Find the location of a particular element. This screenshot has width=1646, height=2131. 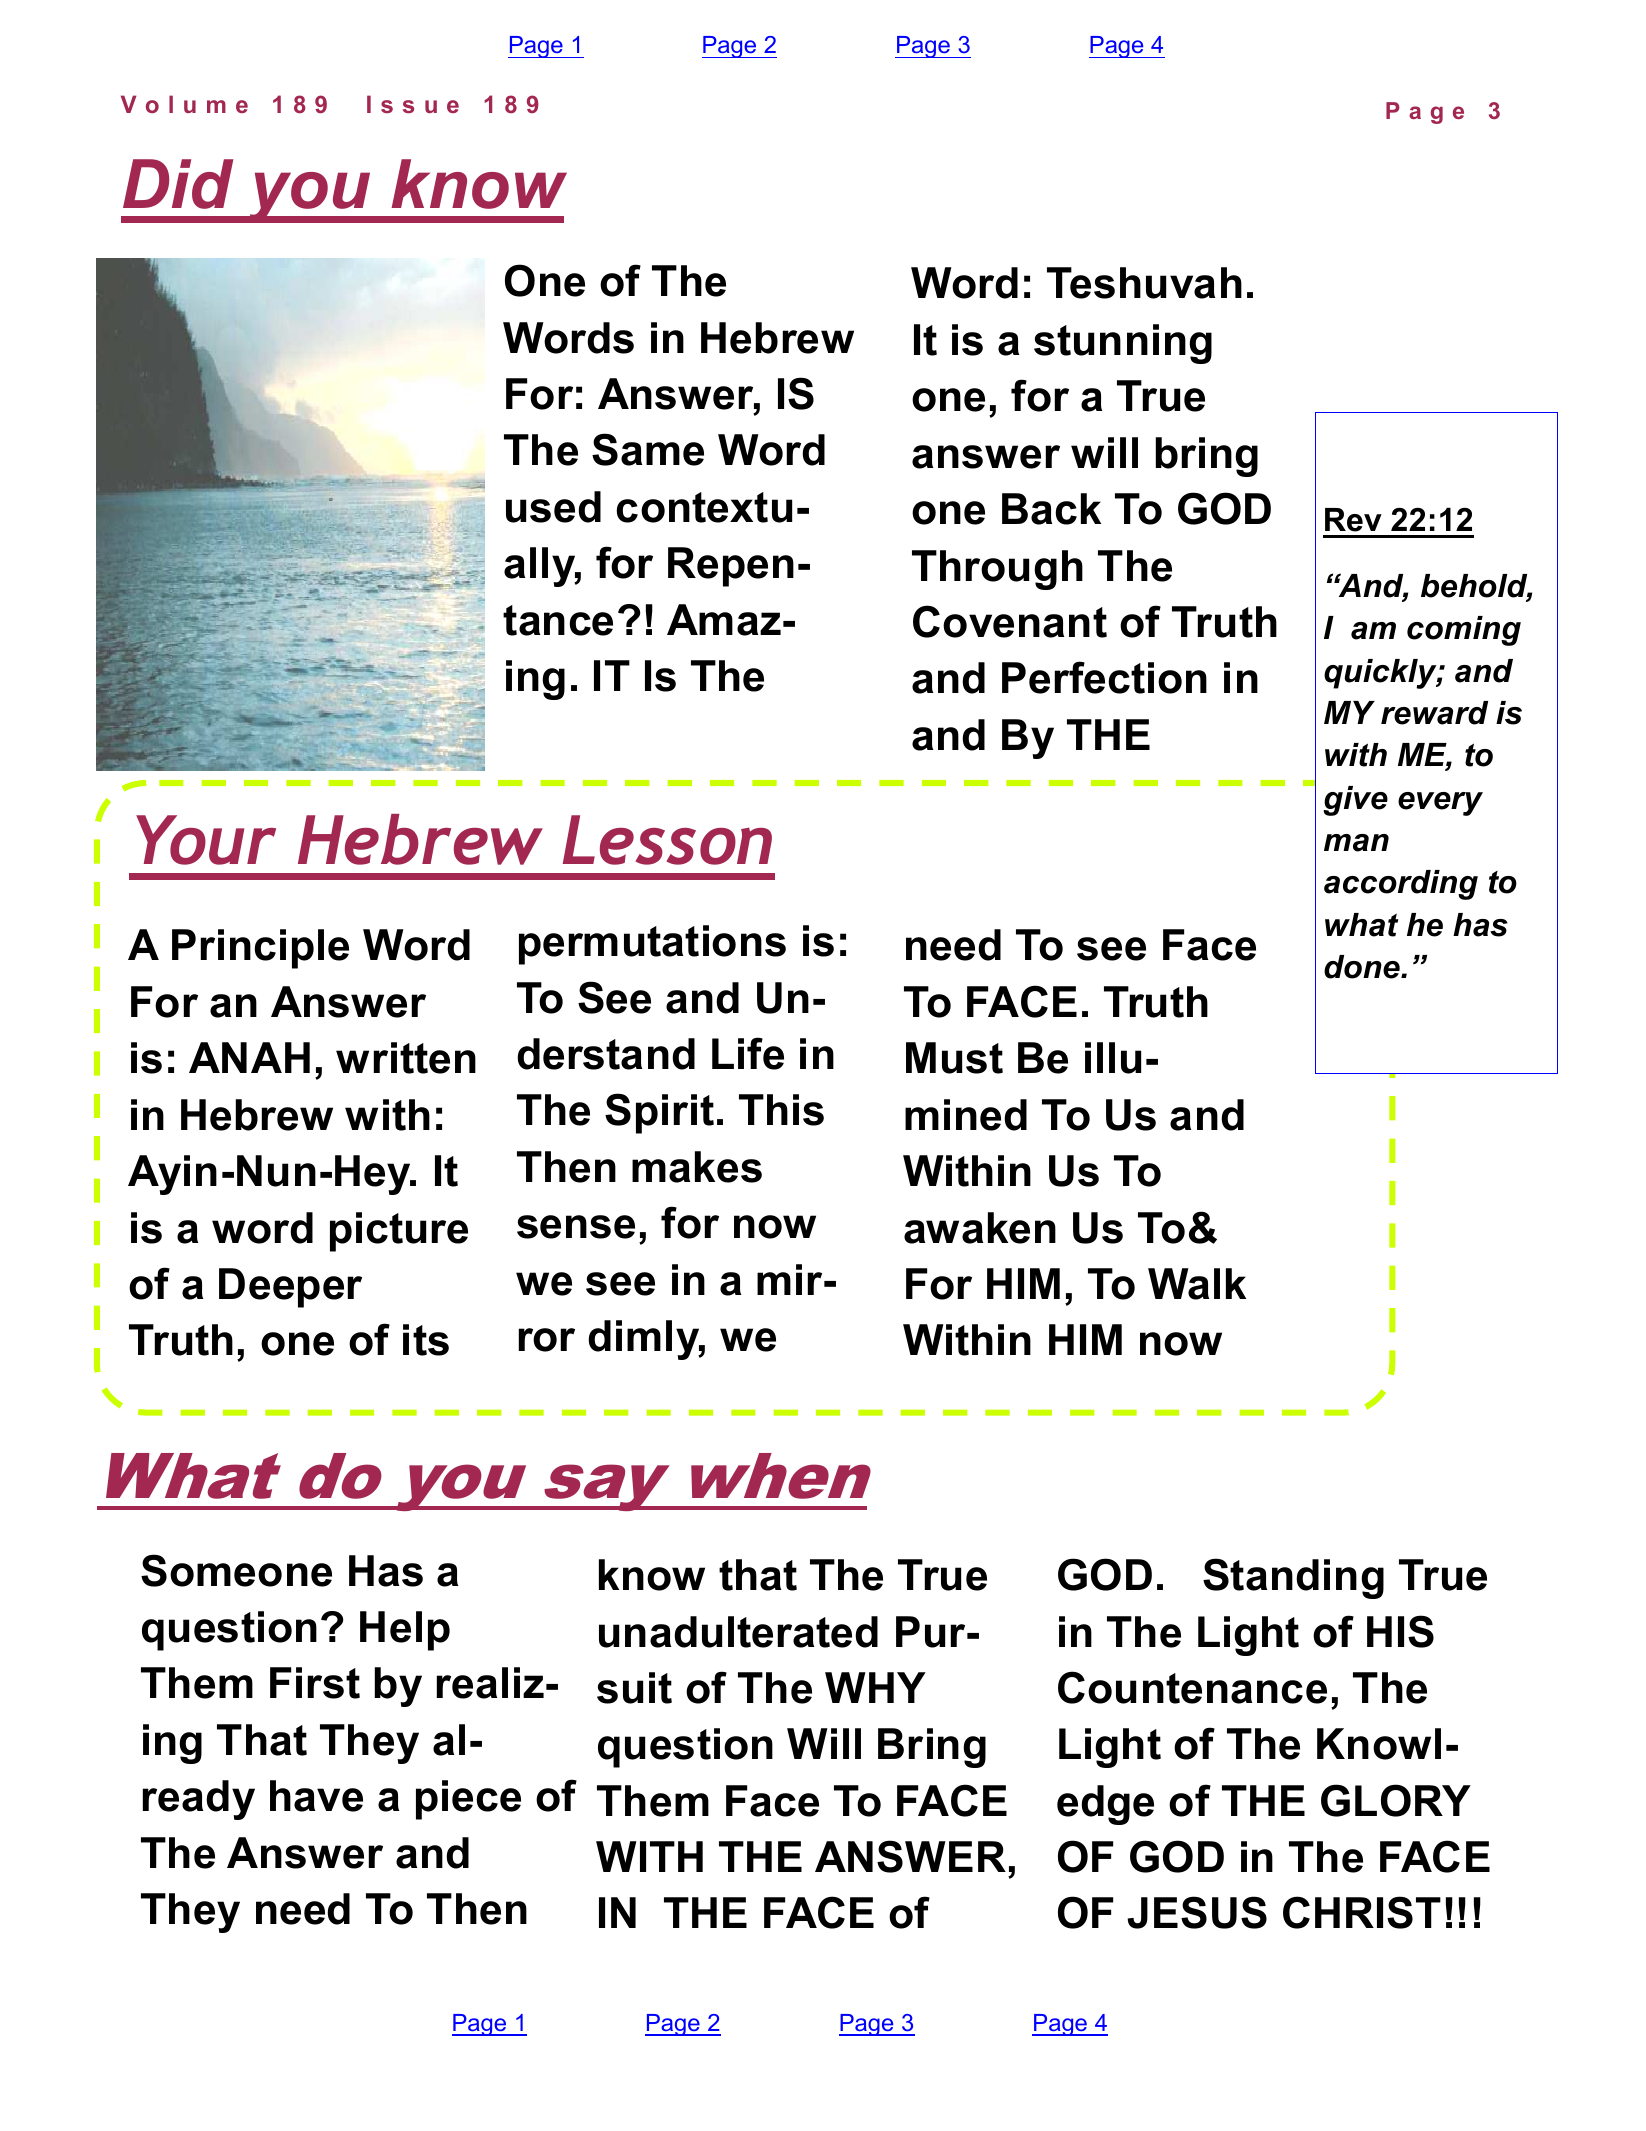

its is located at coordinates (426, 1340).
